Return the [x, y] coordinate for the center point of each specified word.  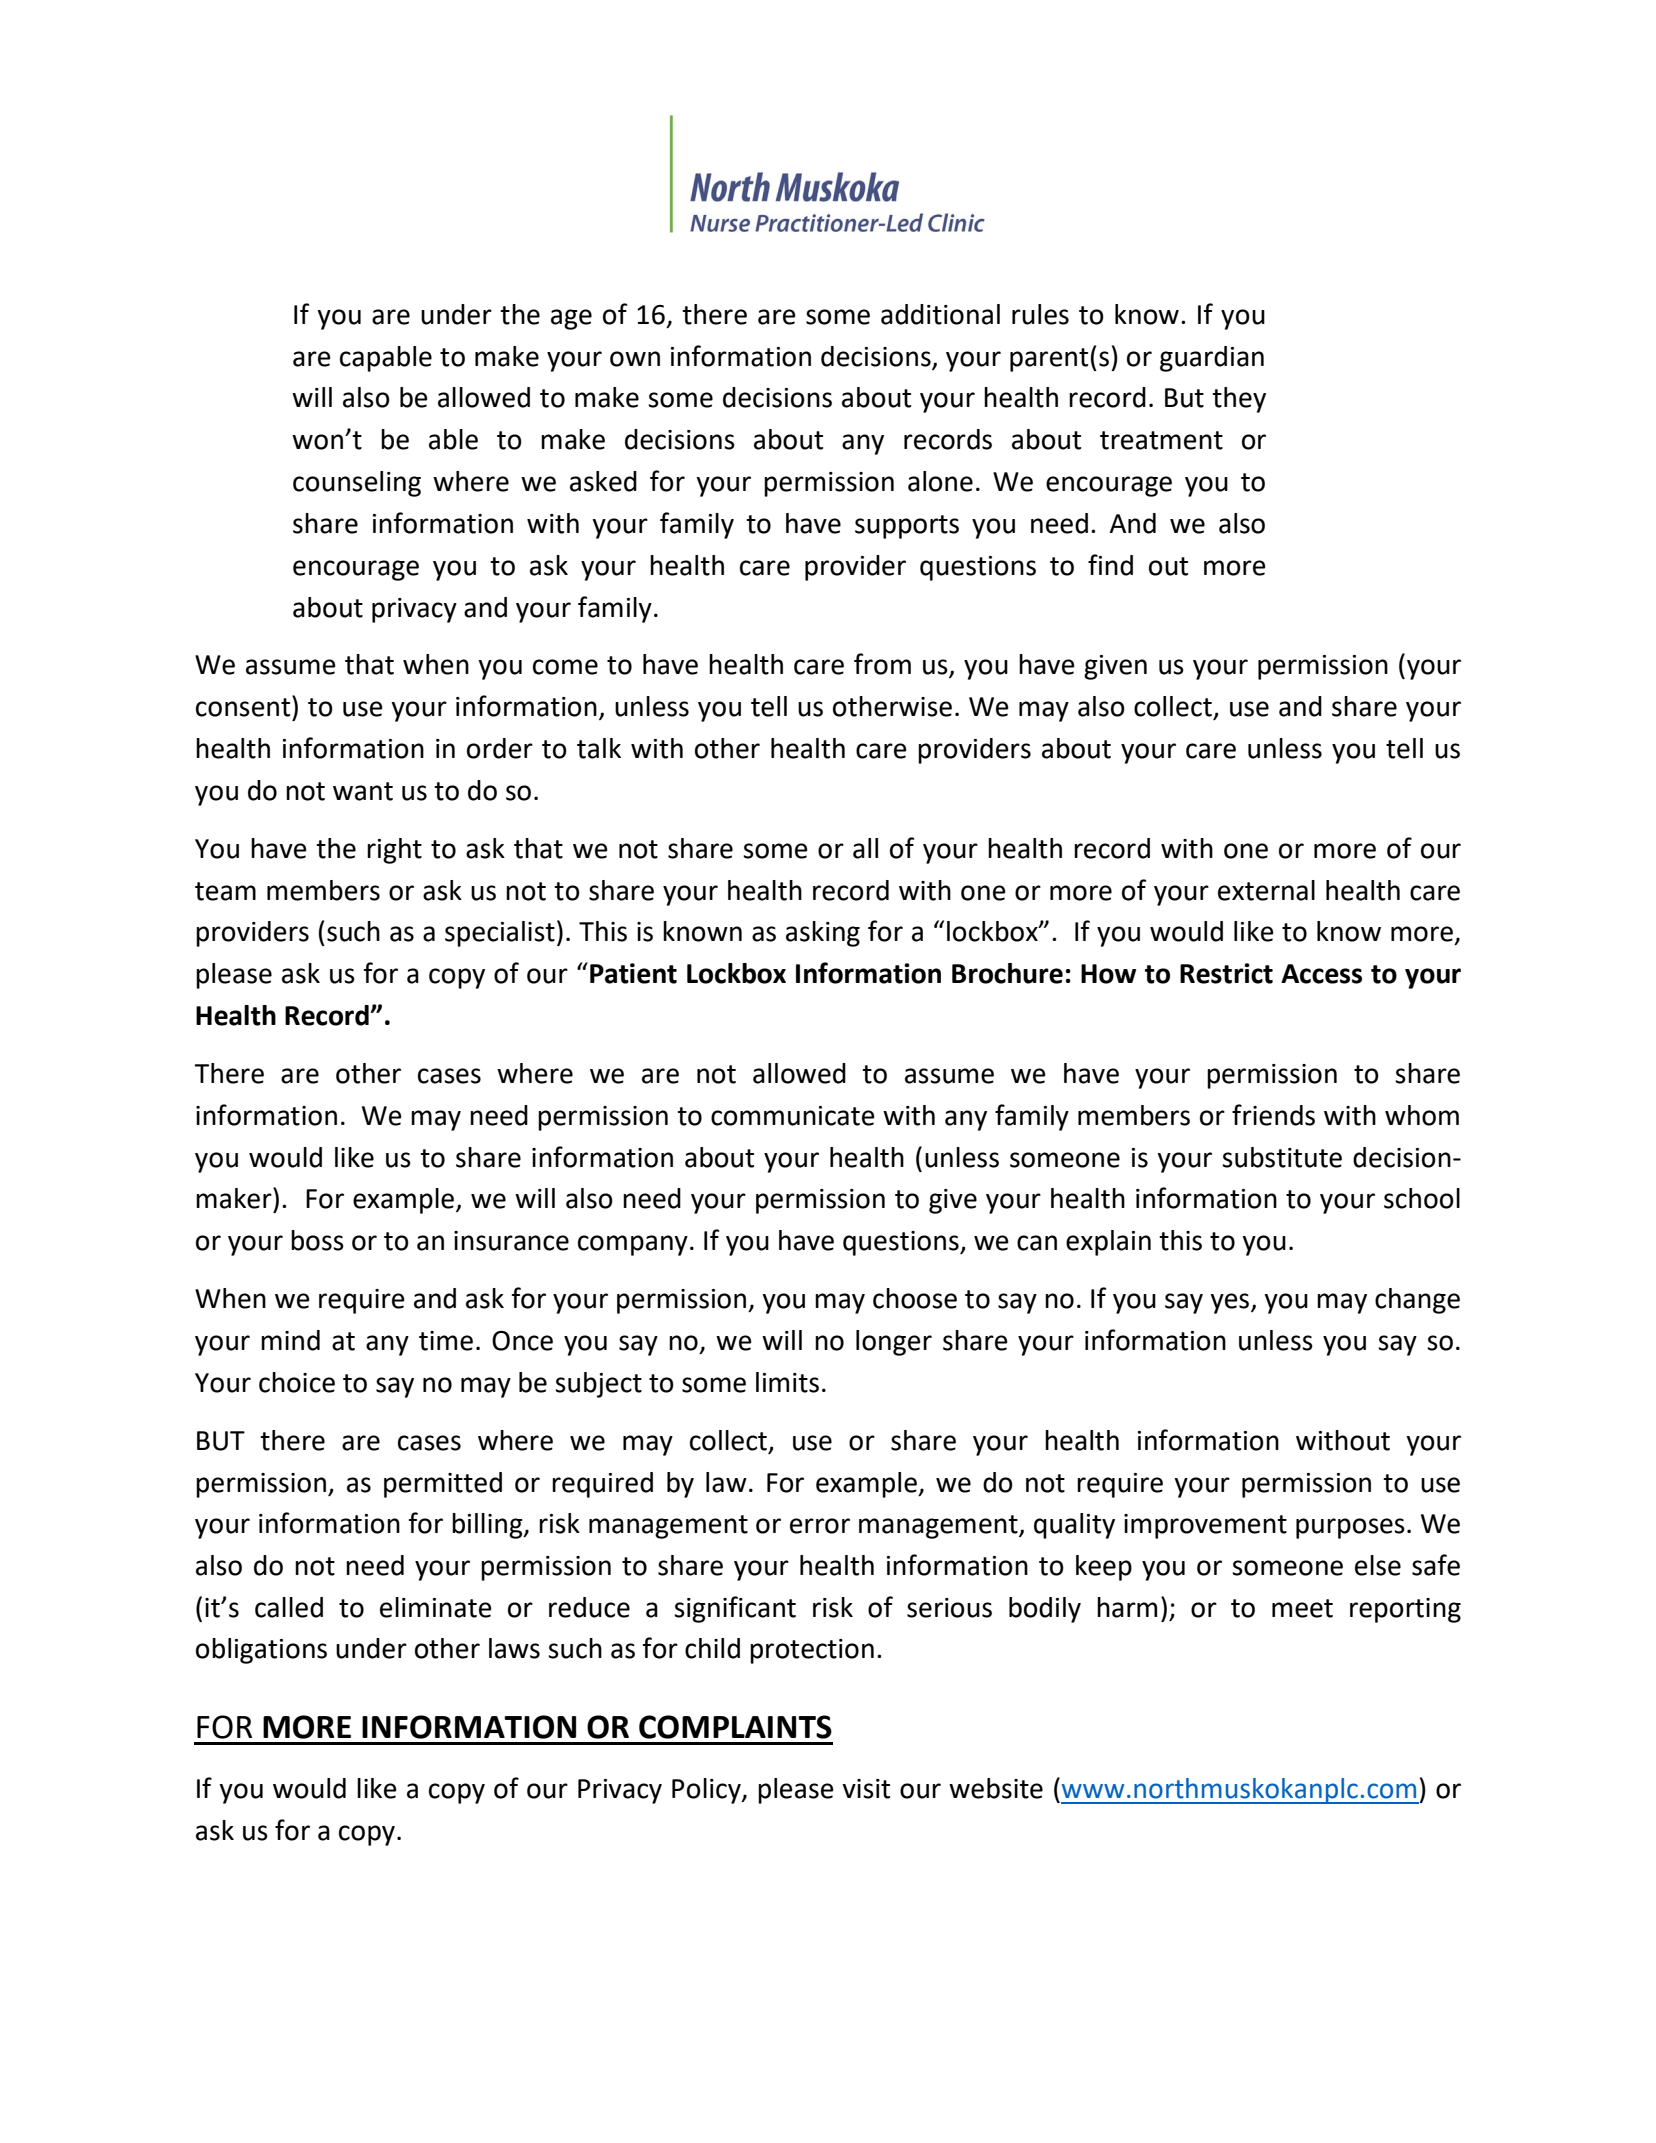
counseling [357, 484]
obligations [261, 1651]
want [363, 791]
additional [940, 314]
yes [1231, 1303]
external [1266, 890]
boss [317, 1240]
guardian [1212, 359]
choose [915, 1298]
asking [823, 934]
